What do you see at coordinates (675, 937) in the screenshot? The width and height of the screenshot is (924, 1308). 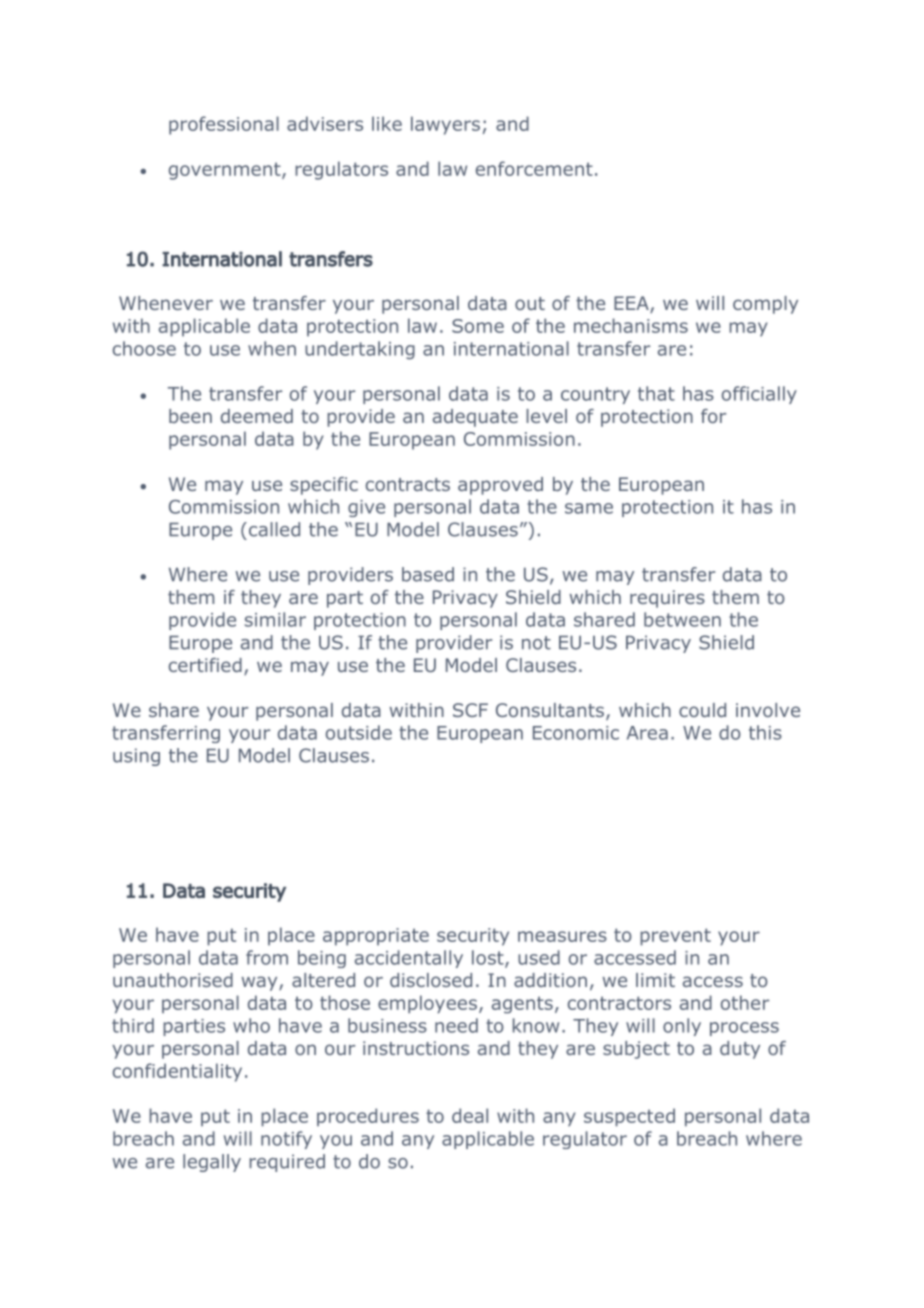 I see `prevent` at bounding box center [675, 937].
